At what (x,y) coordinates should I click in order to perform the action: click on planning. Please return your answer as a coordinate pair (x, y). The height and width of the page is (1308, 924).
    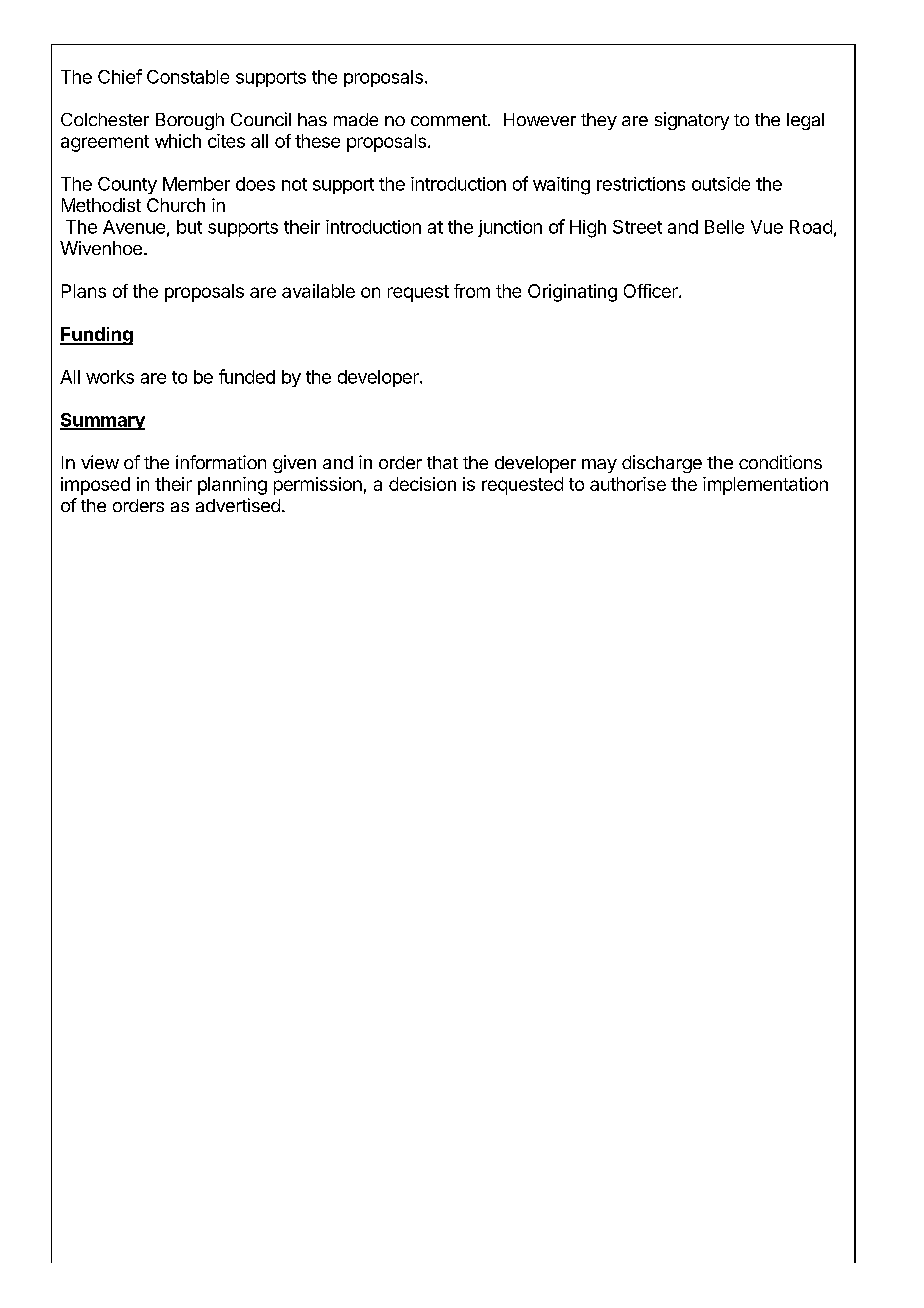
    Looking at the image, I should click on (232, 486).
